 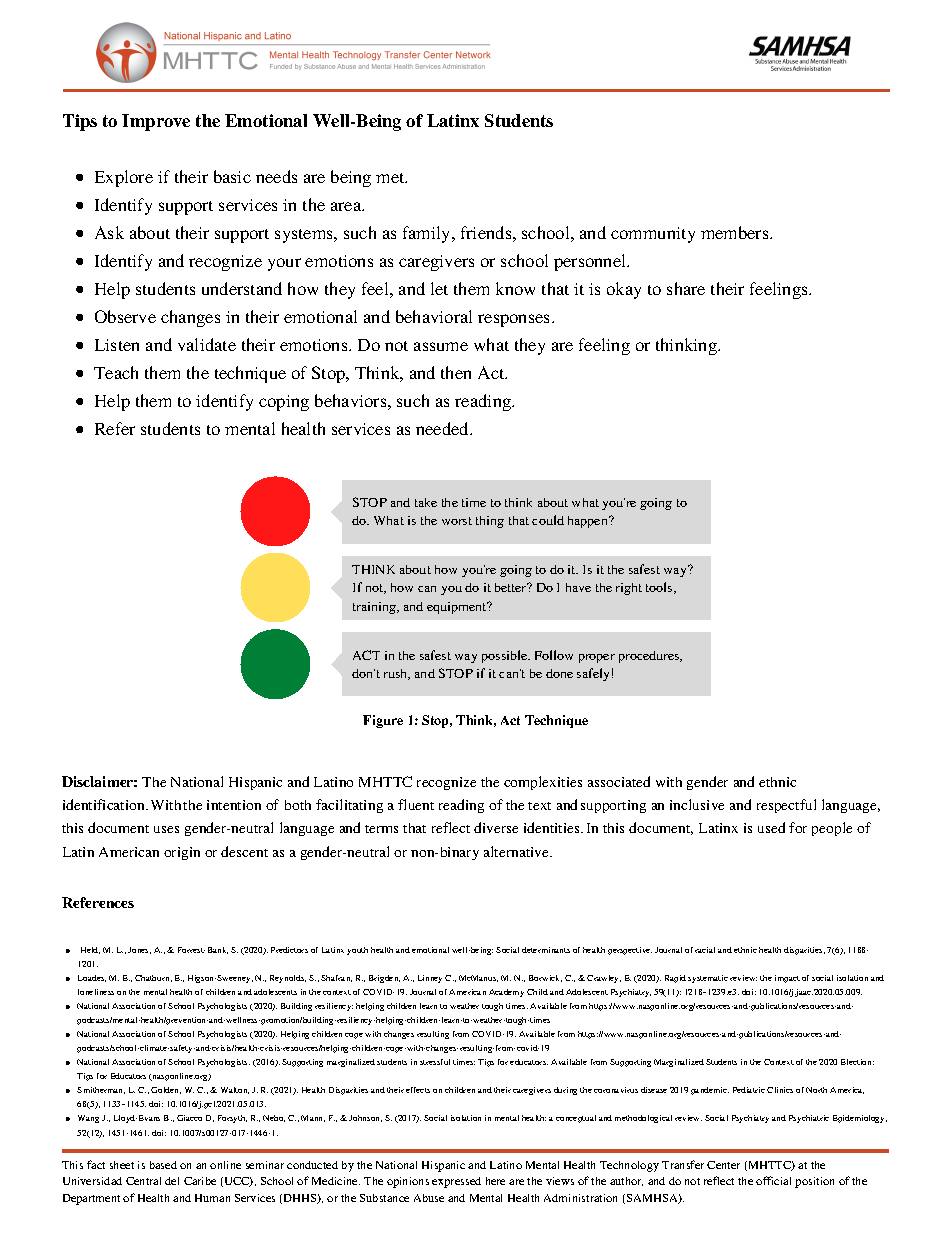 What do you see at coordinates (375, 608) in the document?
I see `training` at bounding box center [375, 608].
